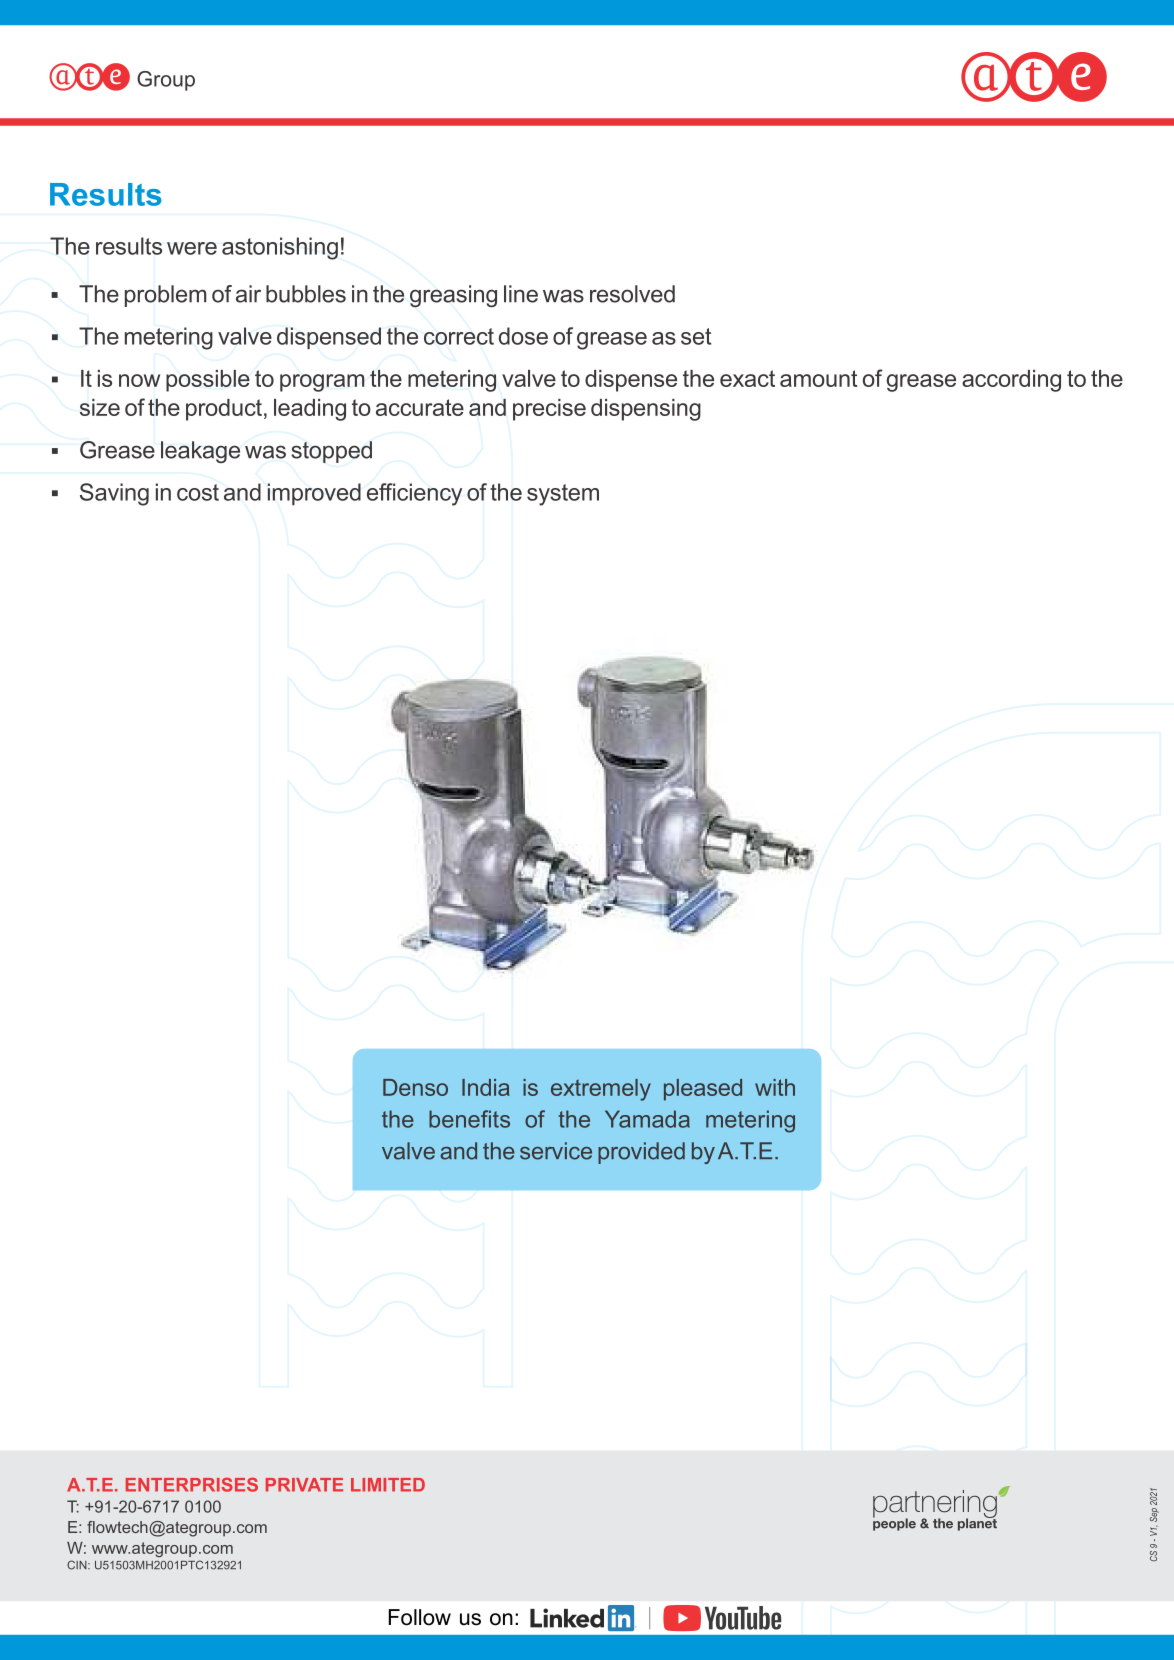 The width and height of the screenshot is (1174, 1660). Describe the element at coordinates (198, 492) in the screenshot. I see `cost` at that location.
